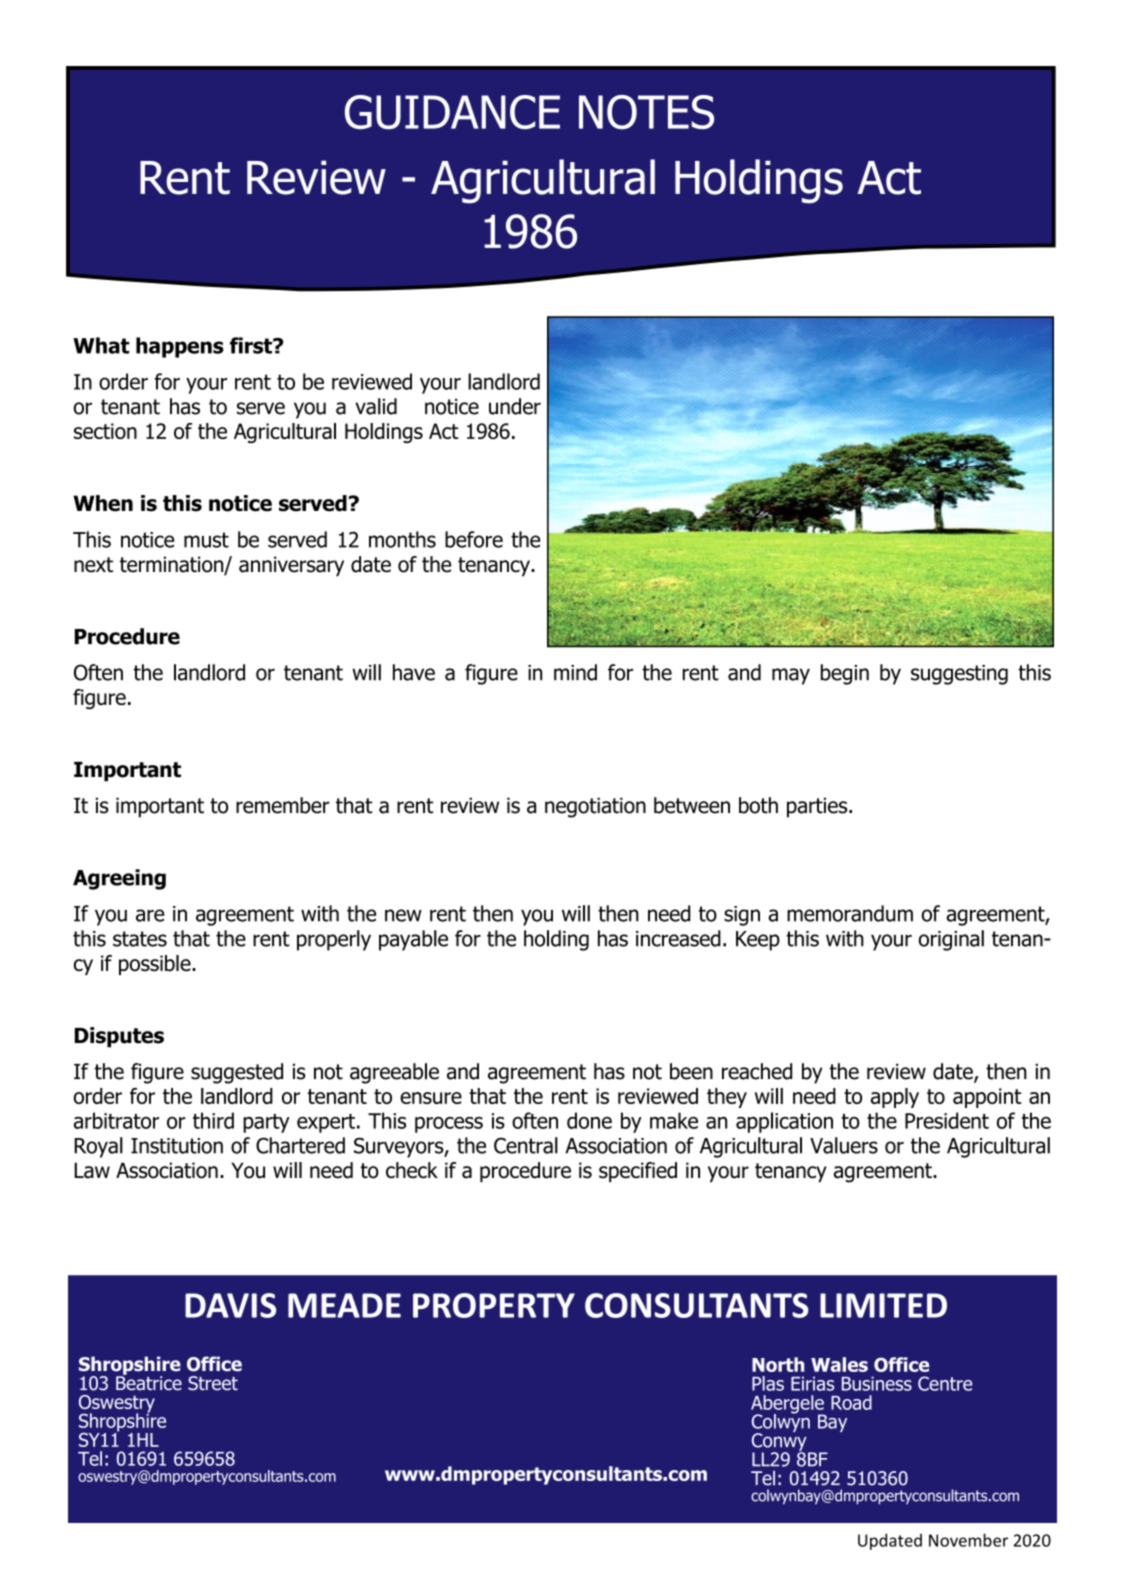 The height and width of the document is (1591, 1125). I want to click on NOTES, so click(646, 112).
